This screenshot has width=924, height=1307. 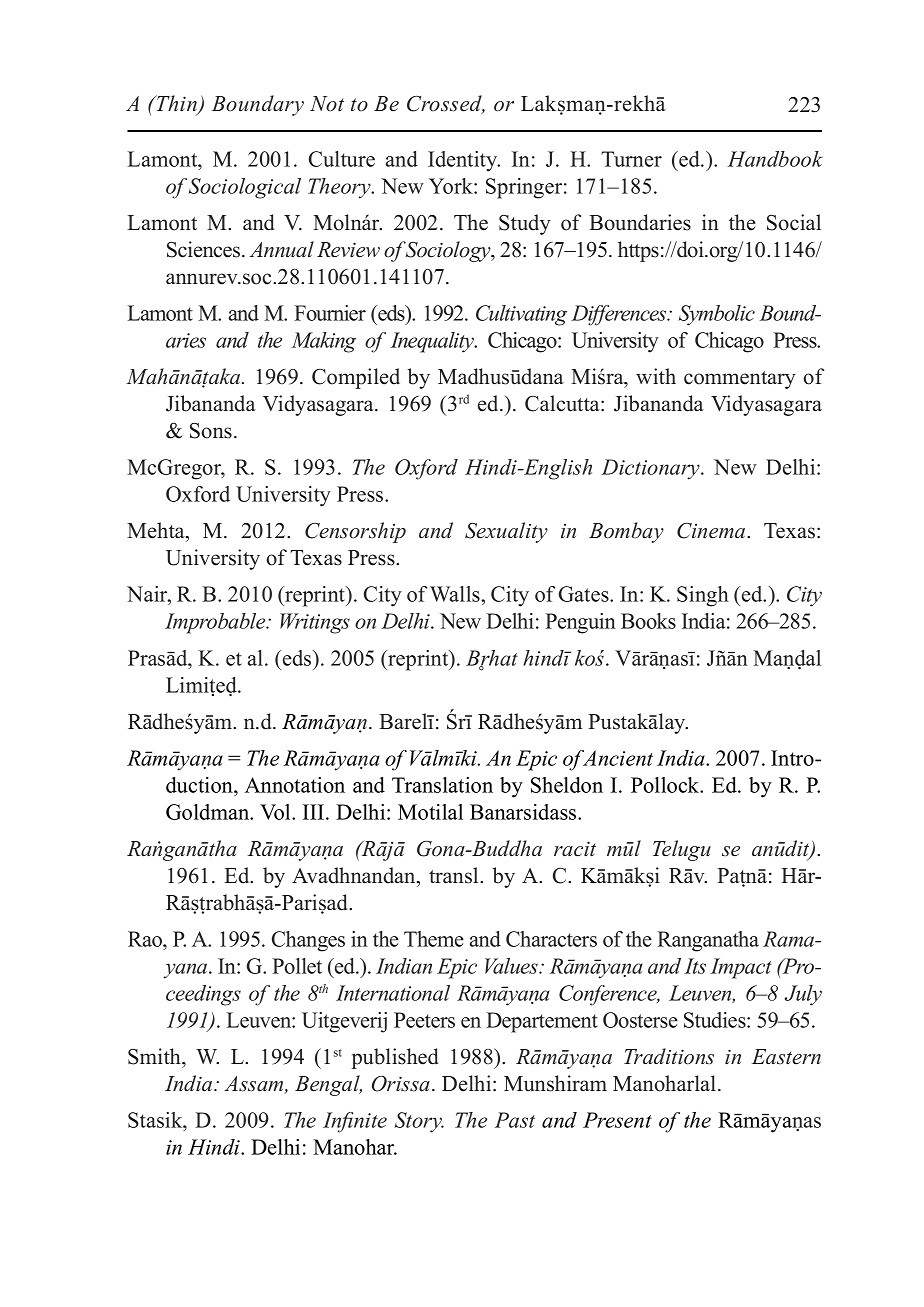 I want to click on Sons, so click(x=211, y=431).
